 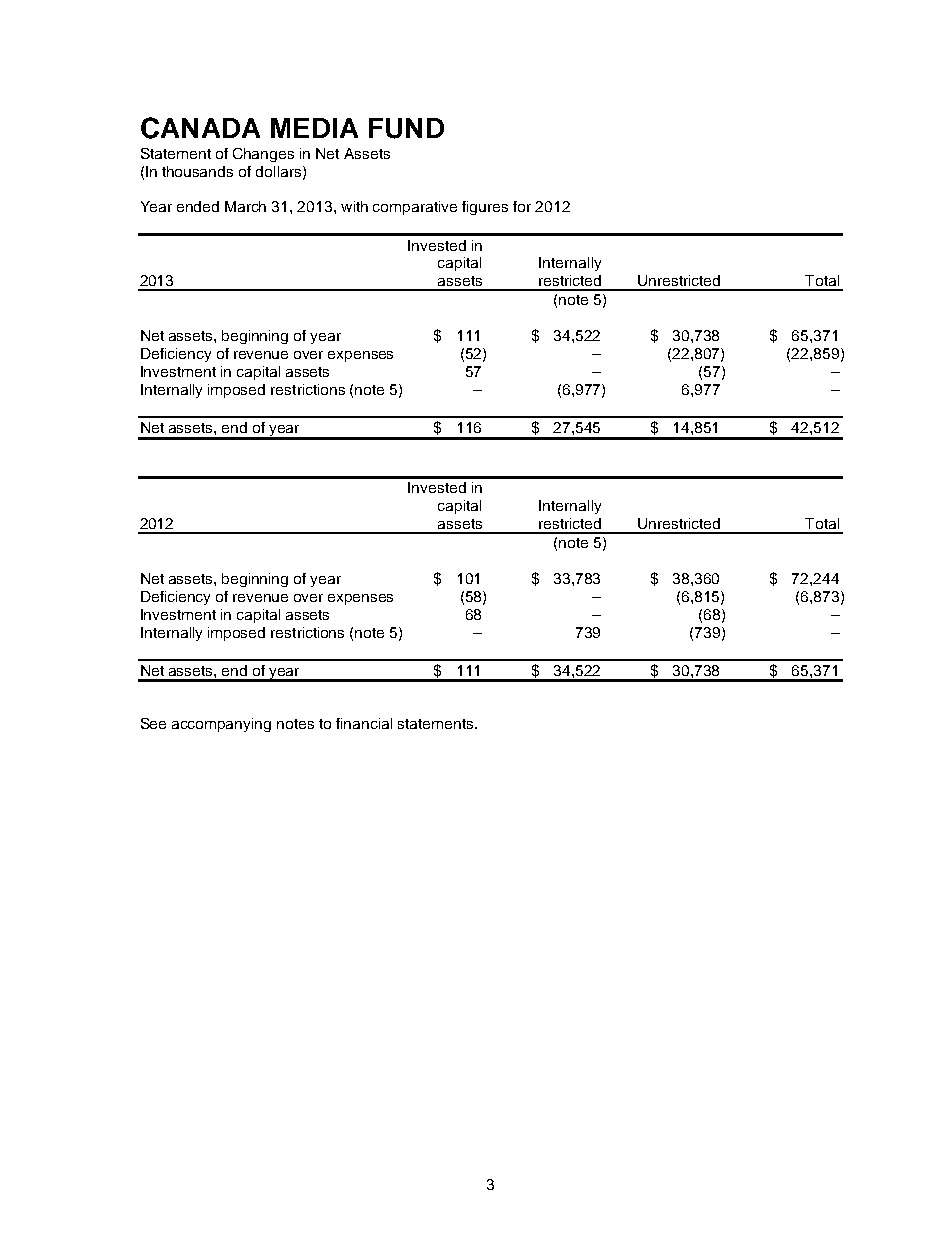 What do you see at coordinates (314, 128) in the document?
I see `MEDIA` at bounding box center [314, 128].
